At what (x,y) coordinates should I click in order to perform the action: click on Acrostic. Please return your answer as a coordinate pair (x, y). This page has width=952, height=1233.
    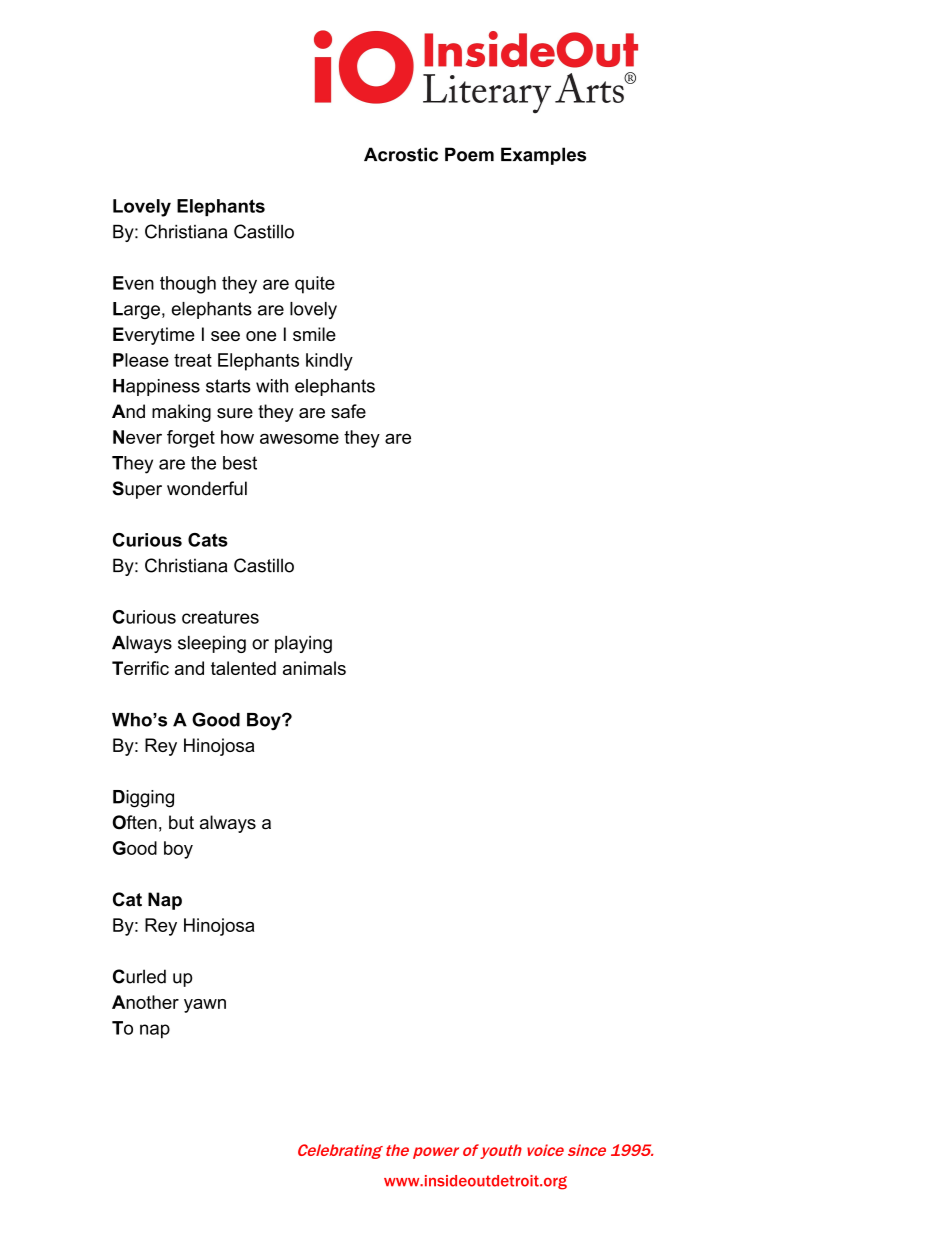
    Looking at the image, I should click on (401, 154).
